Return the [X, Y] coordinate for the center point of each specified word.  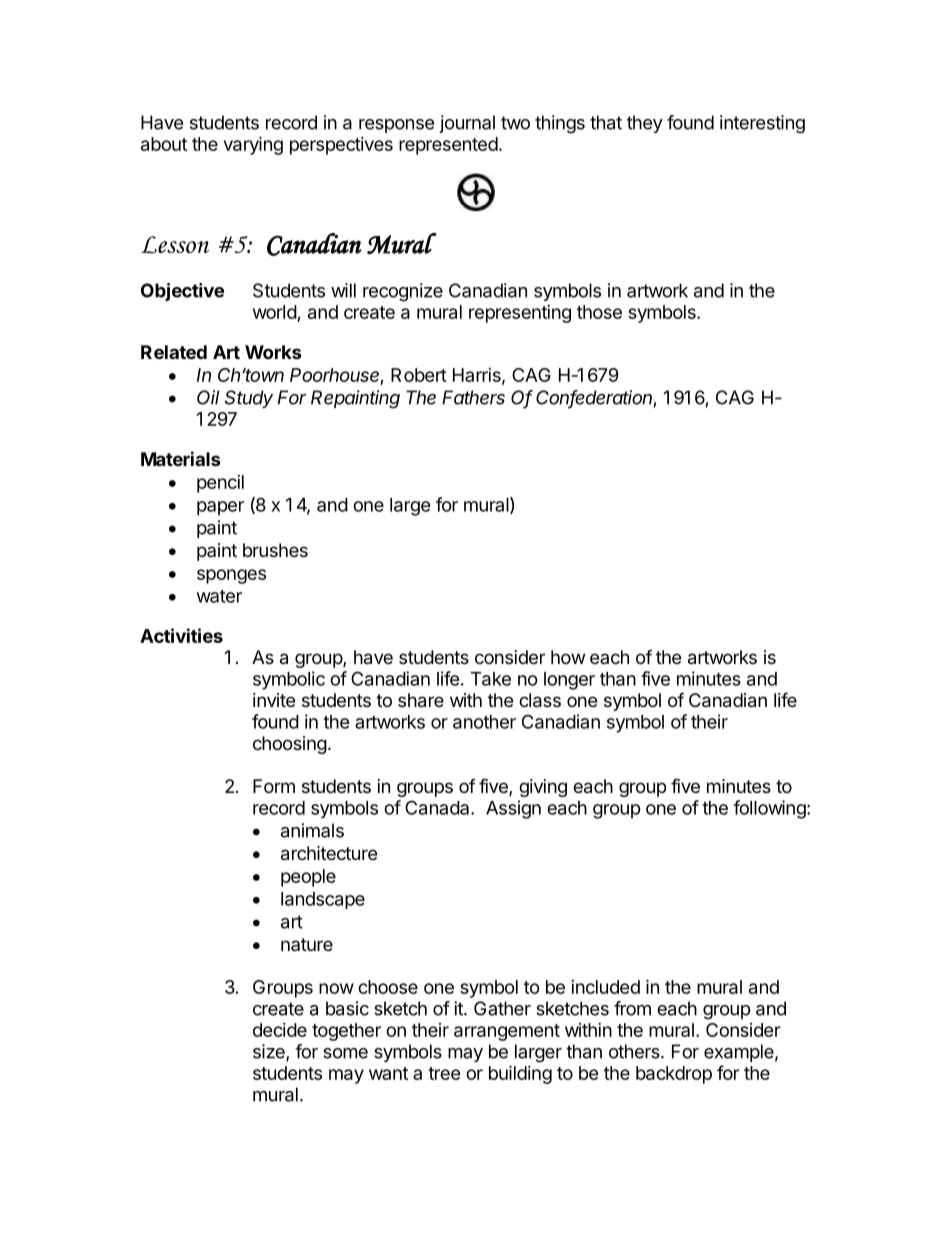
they [645, 124]
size [270, 1052]
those [599, 312]
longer [569, 681]
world [275, 312]
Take [491, 679]
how [568, 657]
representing [520, 314]
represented [448, 146]
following [770, 809]
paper [220, 508]
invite [274, 700]
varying [253, 145]
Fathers [473, 397]
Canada [438, 807]
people [308, 878]
